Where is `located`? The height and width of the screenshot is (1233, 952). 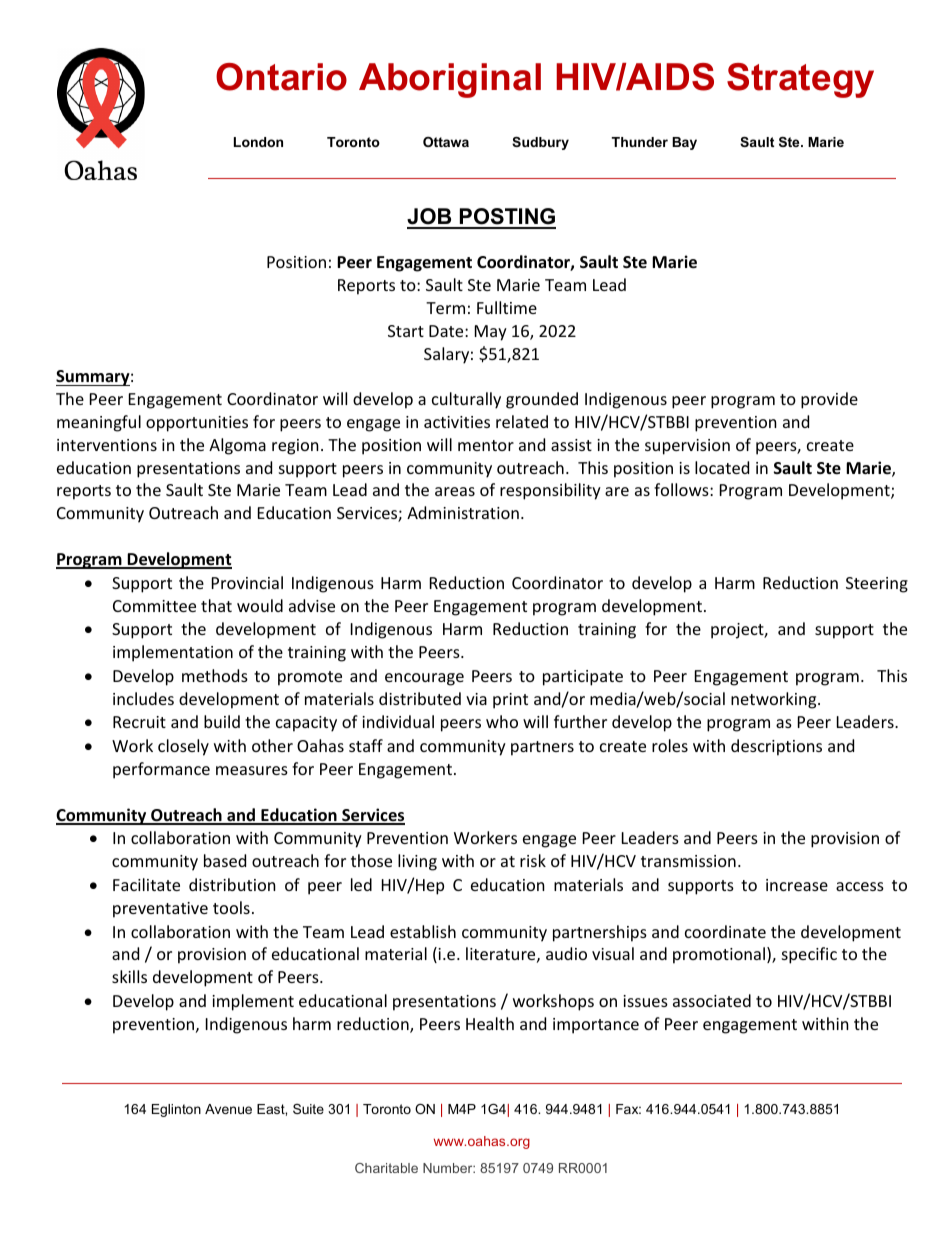 located is located at coordinates (722, 467).
